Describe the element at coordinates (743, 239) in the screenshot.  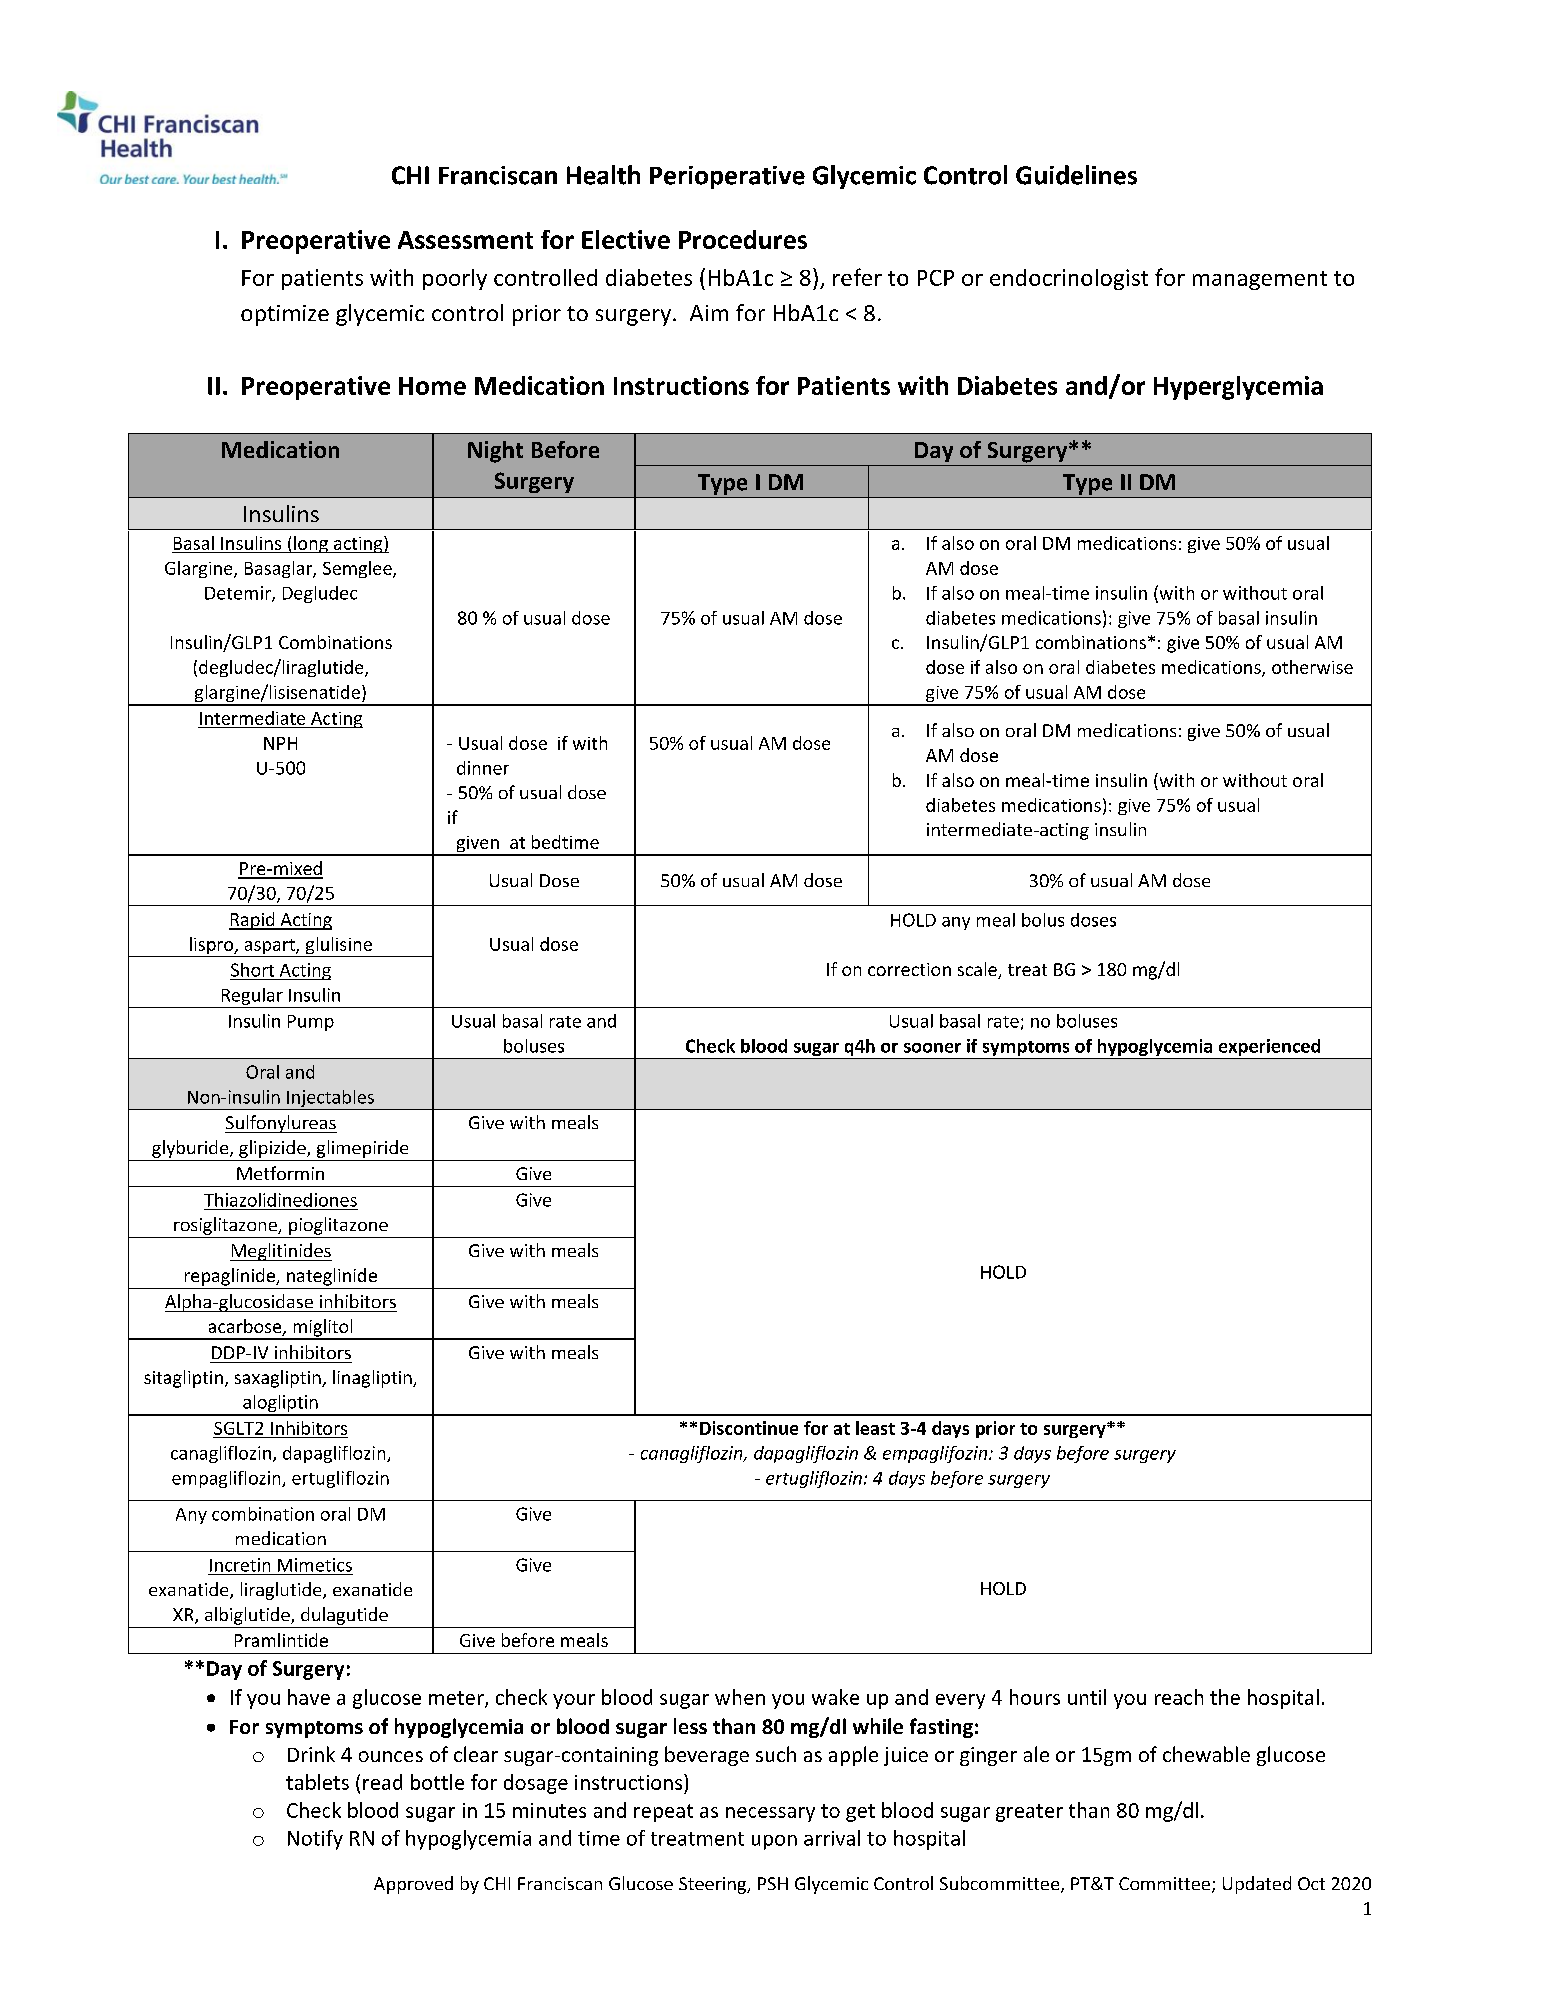
I see `Procedures` at that location.
